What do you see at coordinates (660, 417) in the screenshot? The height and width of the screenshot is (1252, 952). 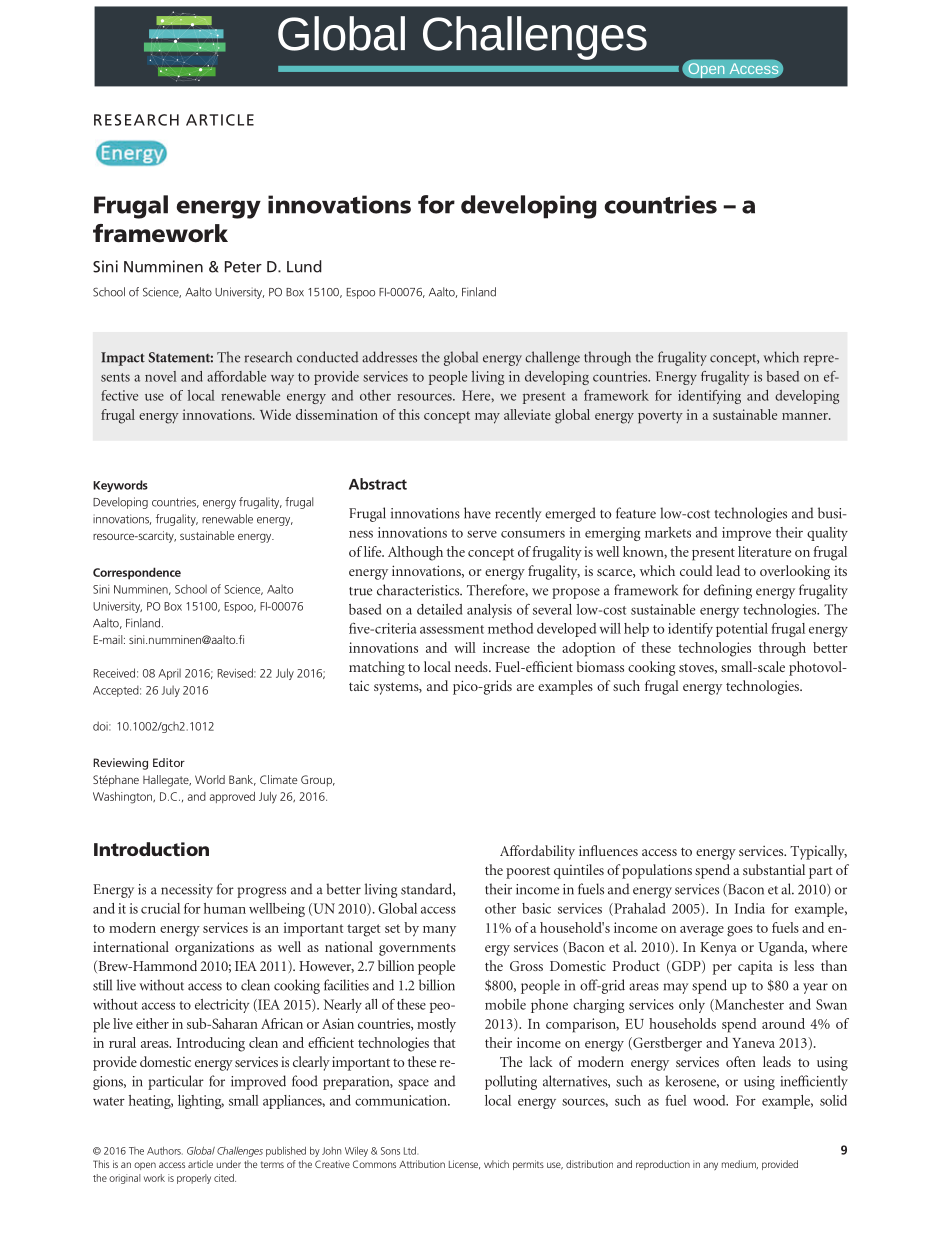 I see `poverty` at bounding box center [660, 417].
